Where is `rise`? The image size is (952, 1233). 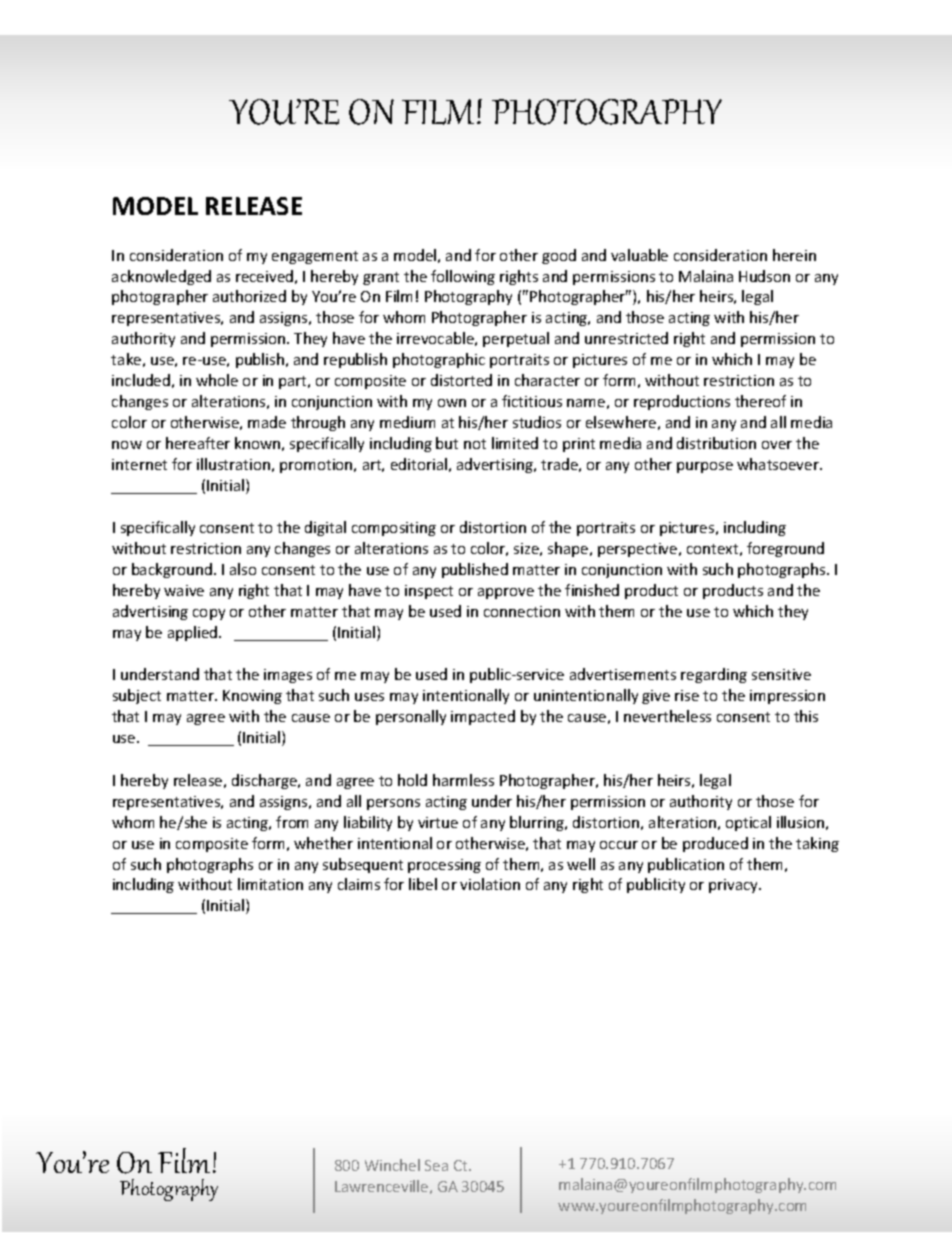 rise is located at coordinates (687, 695).
